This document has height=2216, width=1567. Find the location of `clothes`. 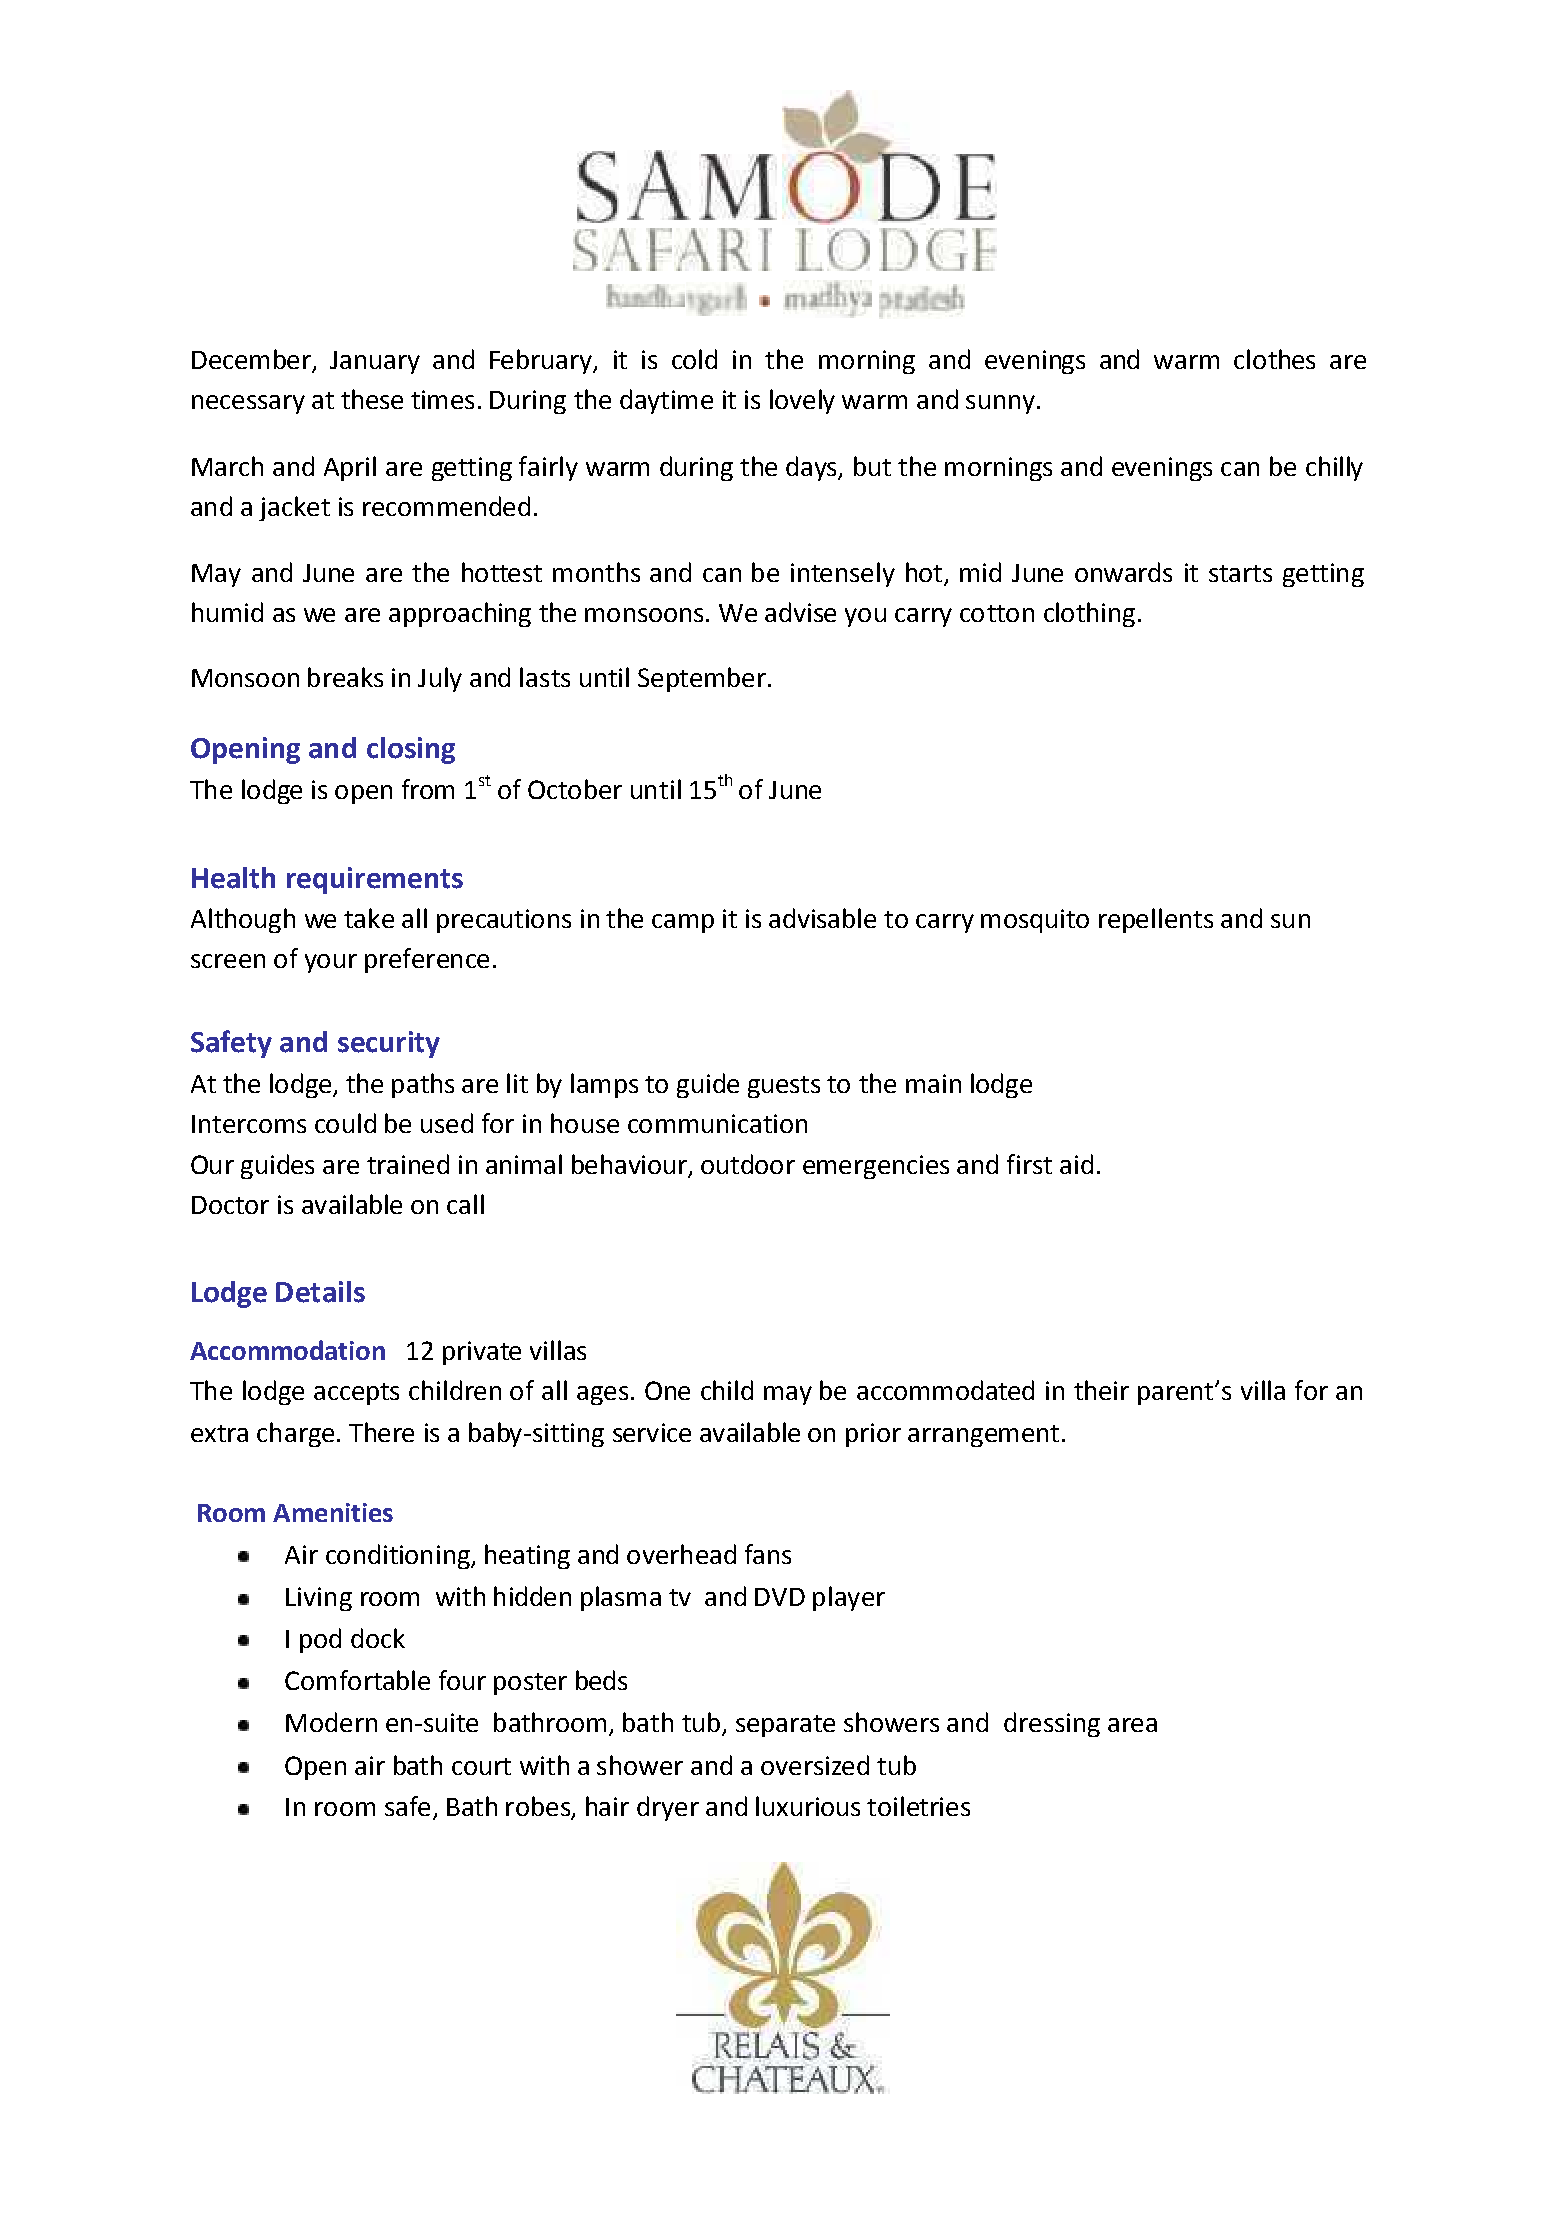

clothes is located at coordinates (1274, 359).
